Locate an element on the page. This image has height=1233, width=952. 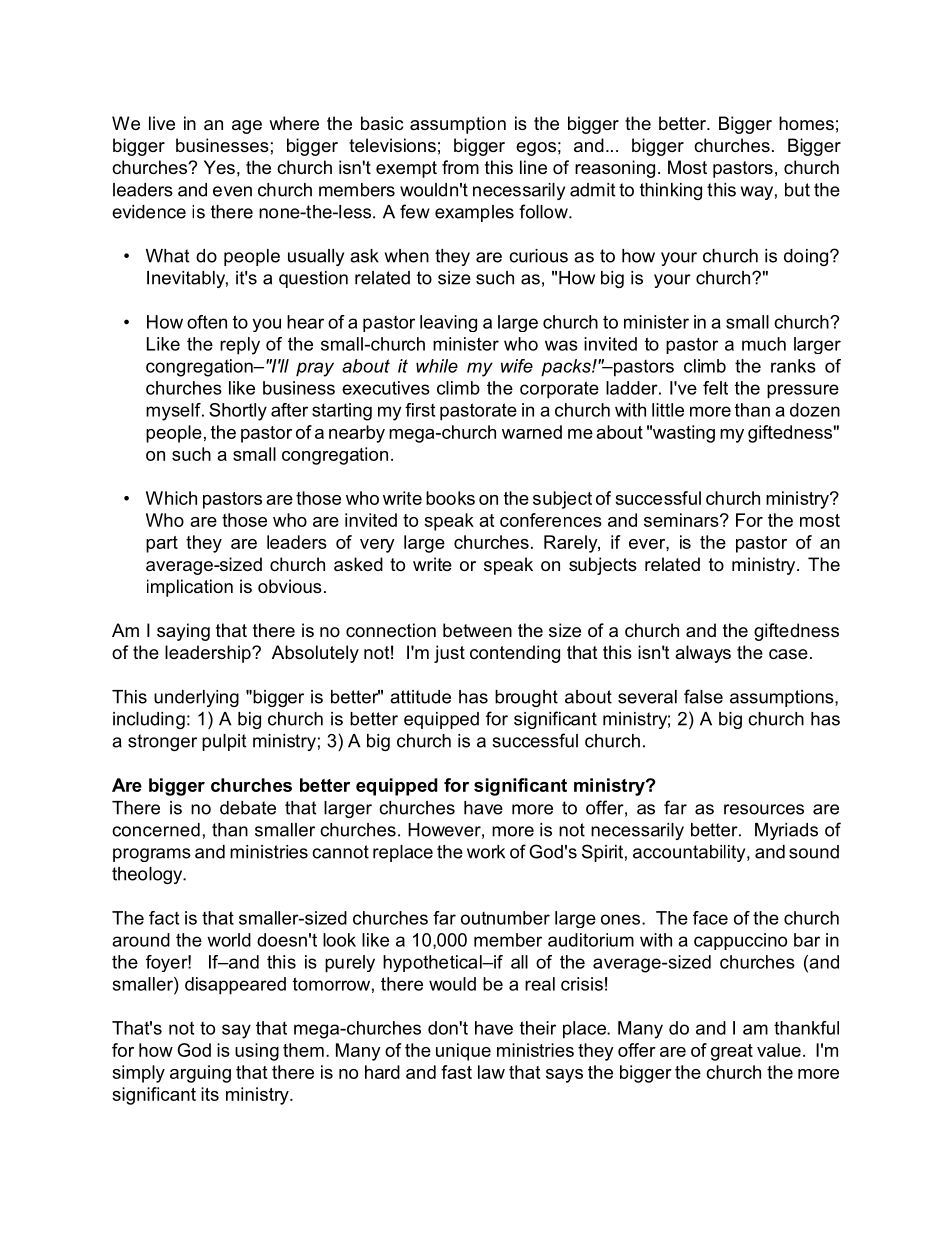
from is located at coordinates (460, 167).
